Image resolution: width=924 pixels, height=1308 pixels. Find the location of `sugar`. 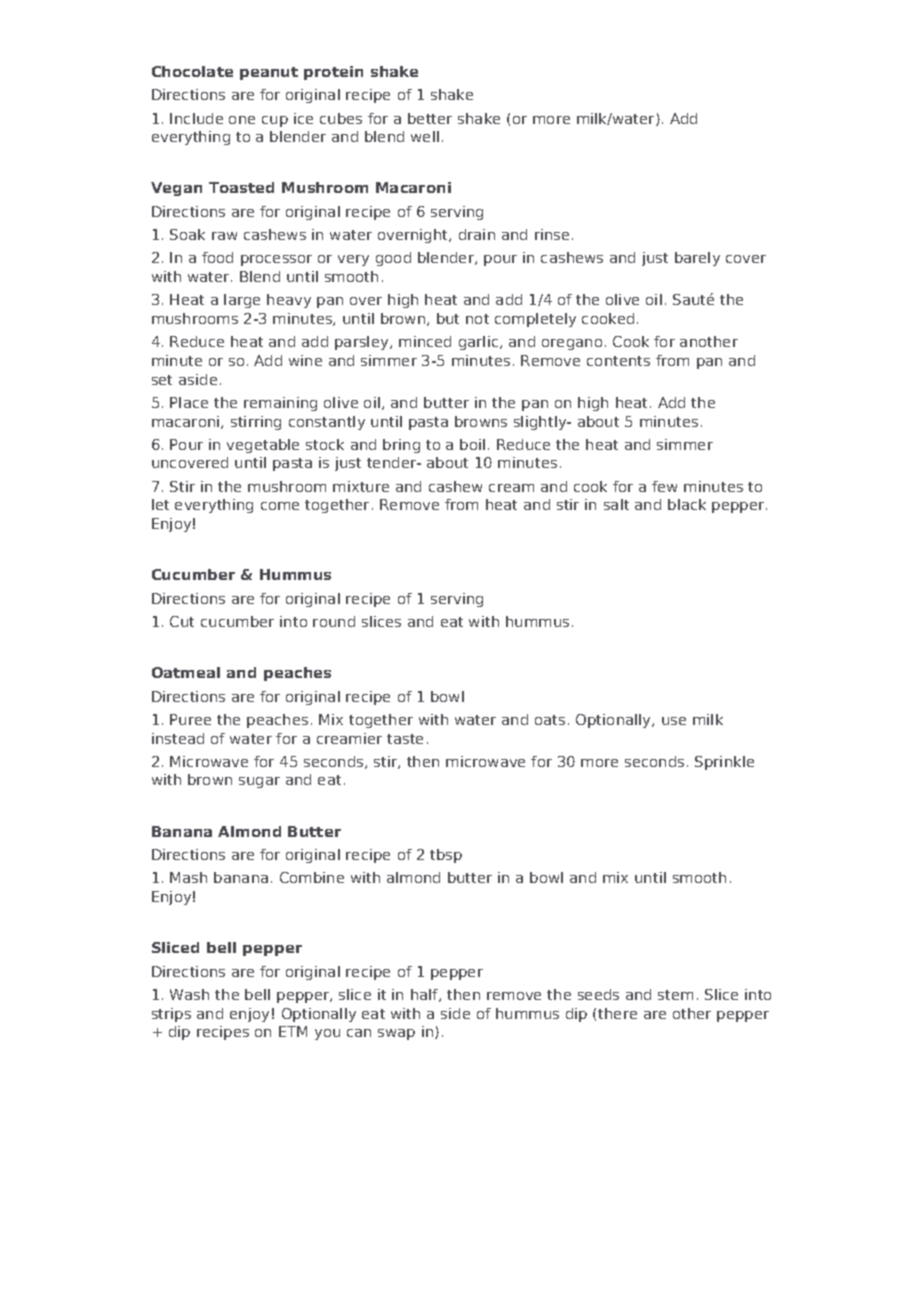

sugar is located at coordinates (259, 782).
